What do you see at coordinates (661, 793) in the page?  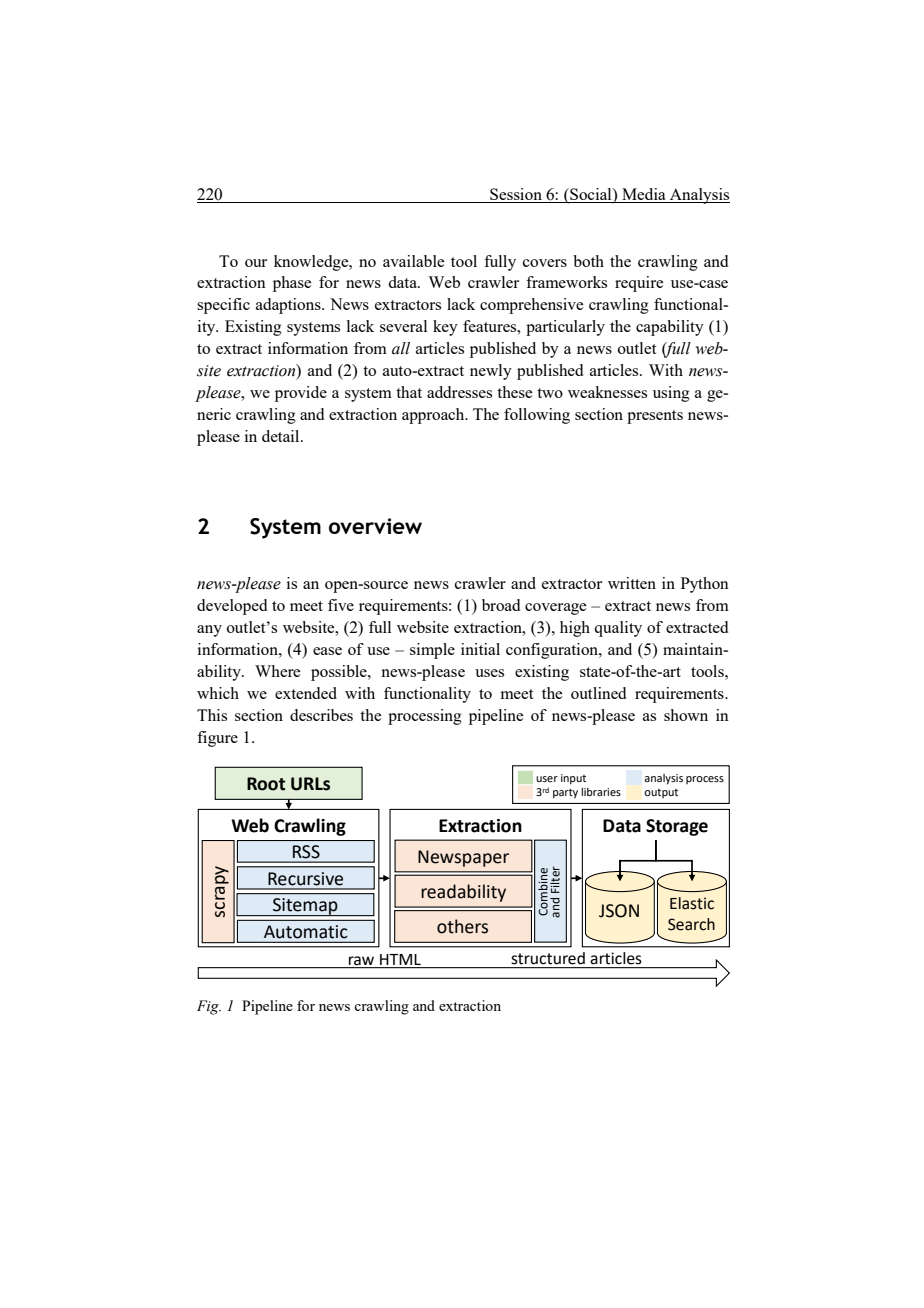 I see `output` at bounding box center [661, 793].
